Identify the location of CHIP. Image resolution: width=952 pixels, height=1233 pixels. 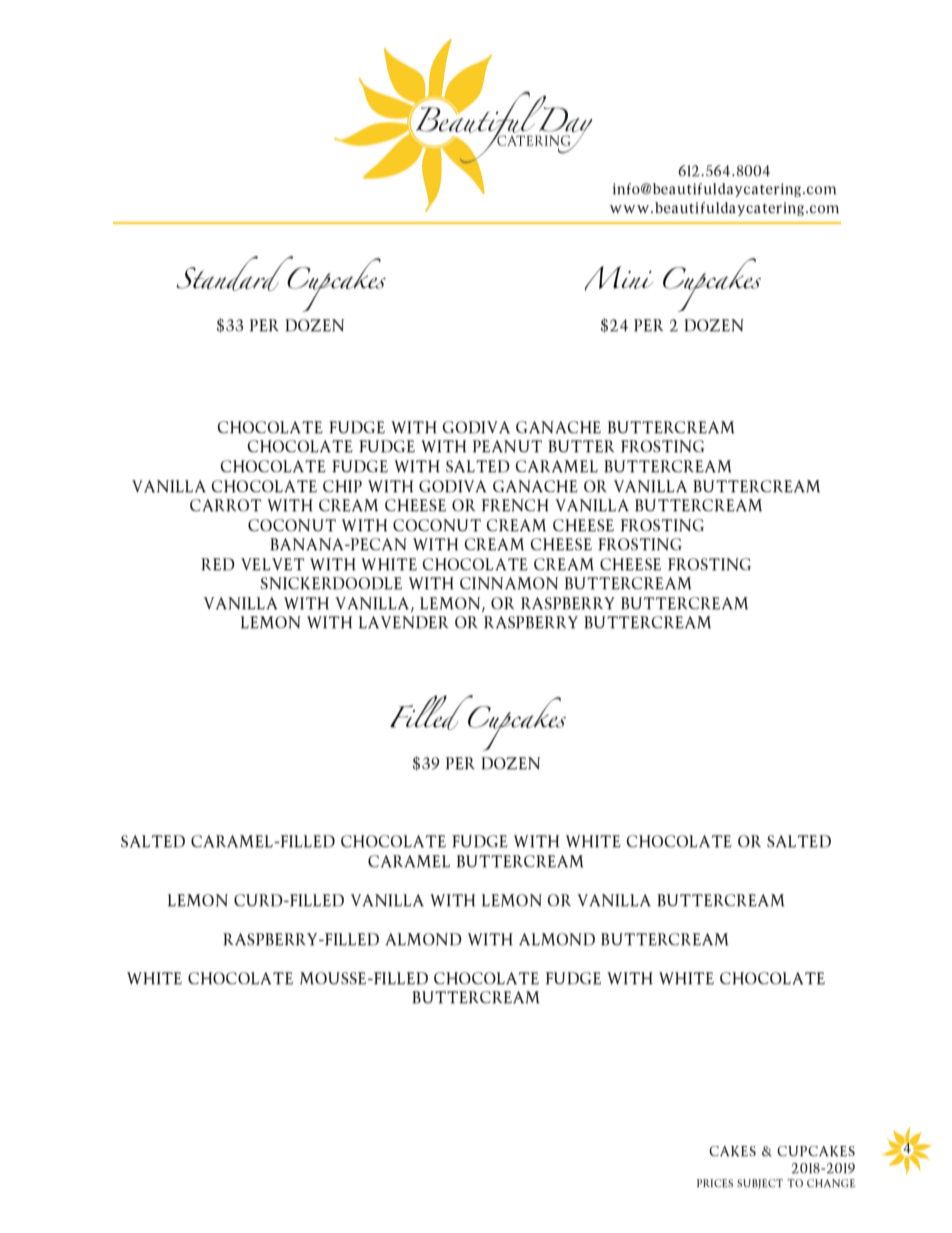
(342, 486).
